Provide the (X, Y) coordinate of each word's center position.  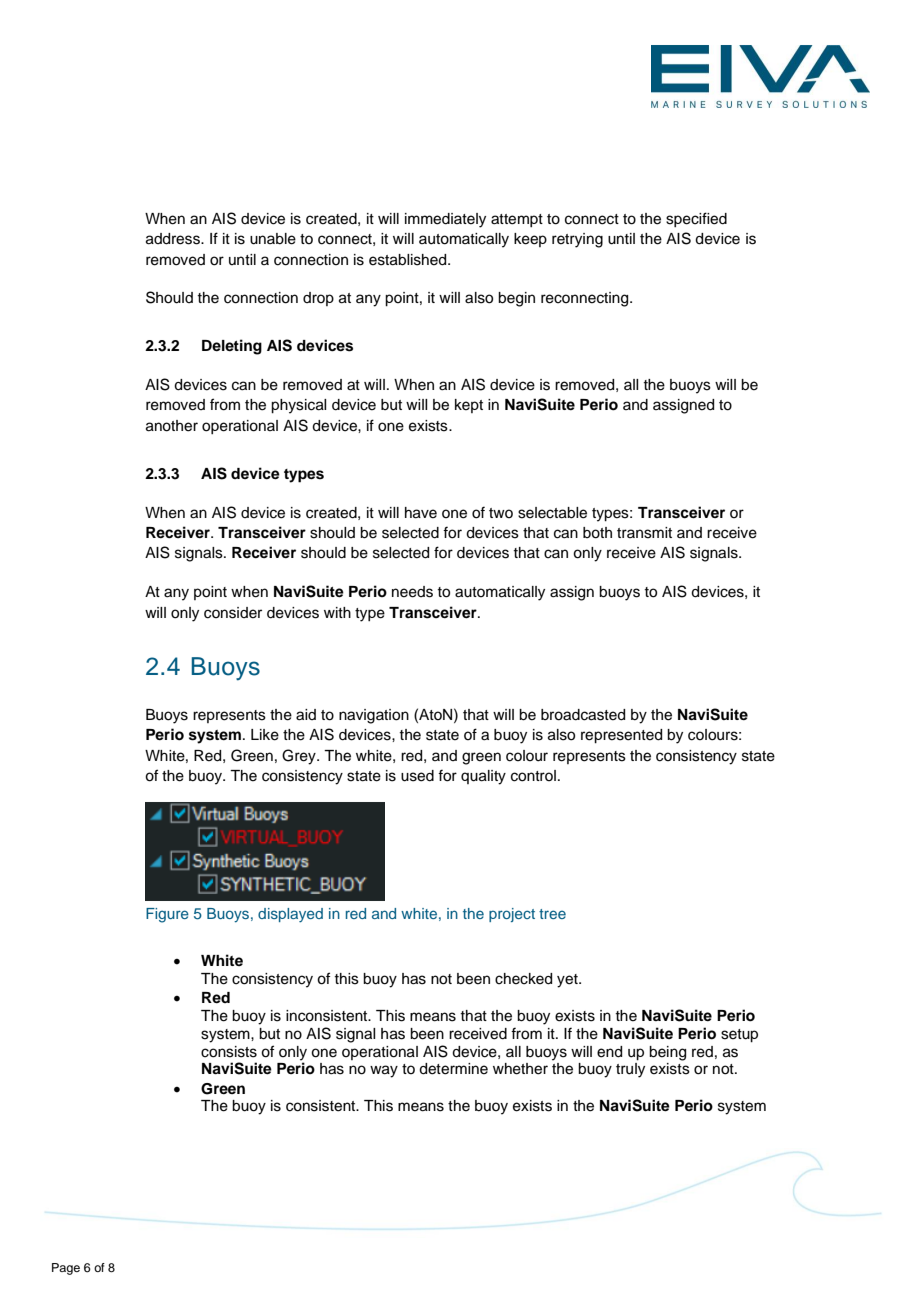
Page (66, 1269)
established (409, 260)
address (174, 239)
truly (630, 1070)
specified (696, 219)
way (384, 1071)
